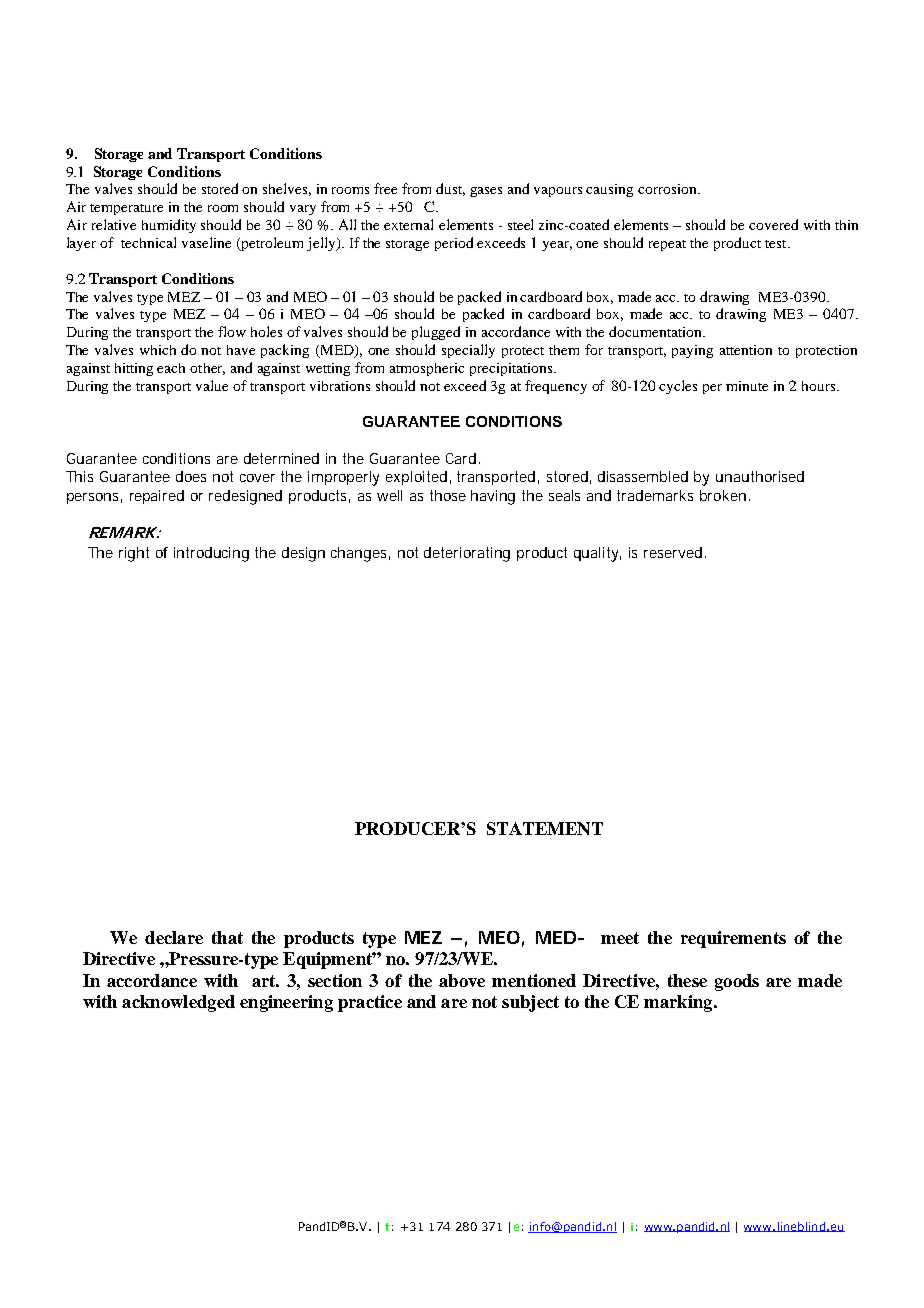  What do you see at coordinates (597, 554) in the page?
I see `quality` at bounding box center [597, 554].
